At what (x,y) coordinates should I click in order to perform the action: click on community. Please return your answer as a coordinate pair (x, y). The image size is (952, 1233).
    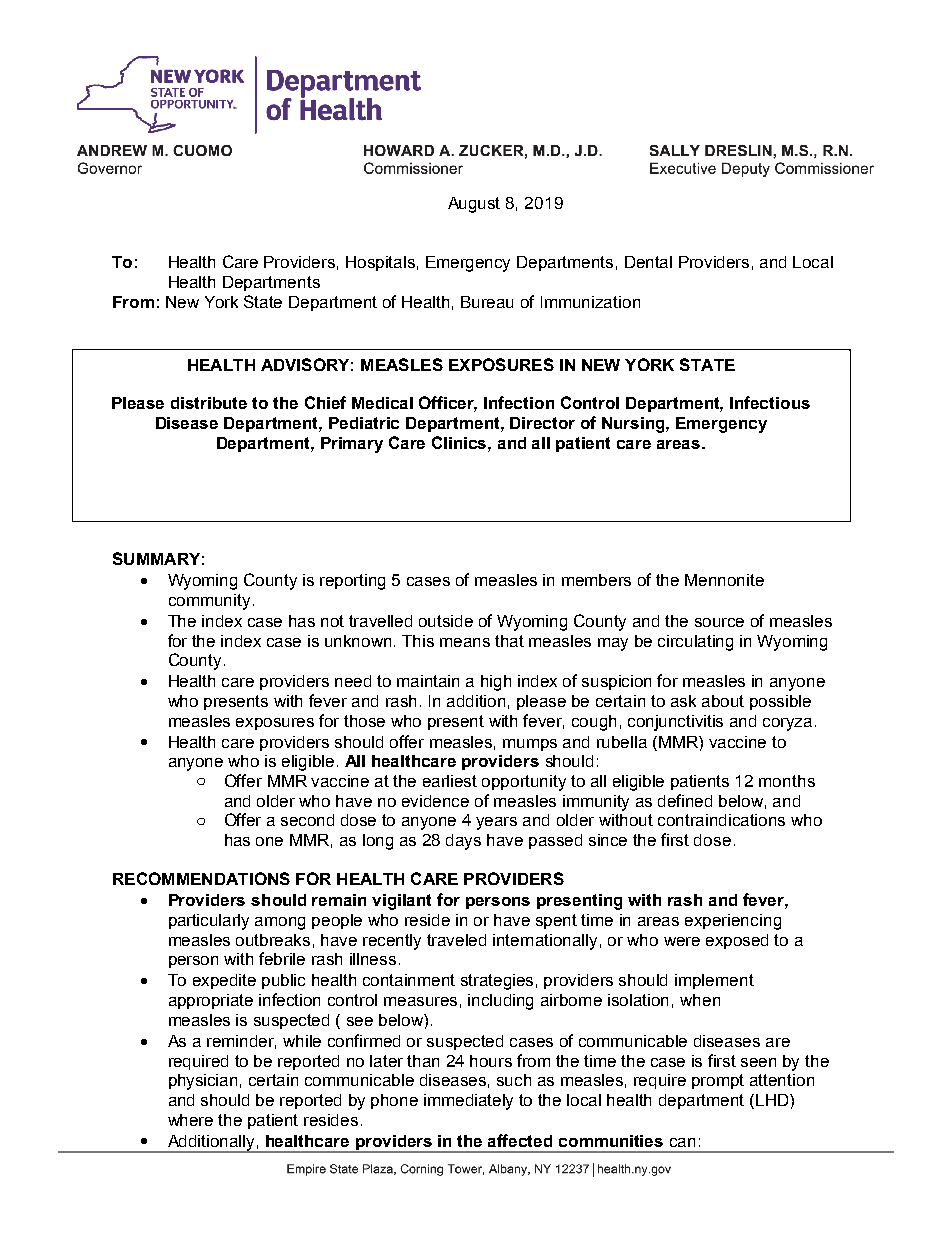
    Looking at the image, I should click on (209, 602).
